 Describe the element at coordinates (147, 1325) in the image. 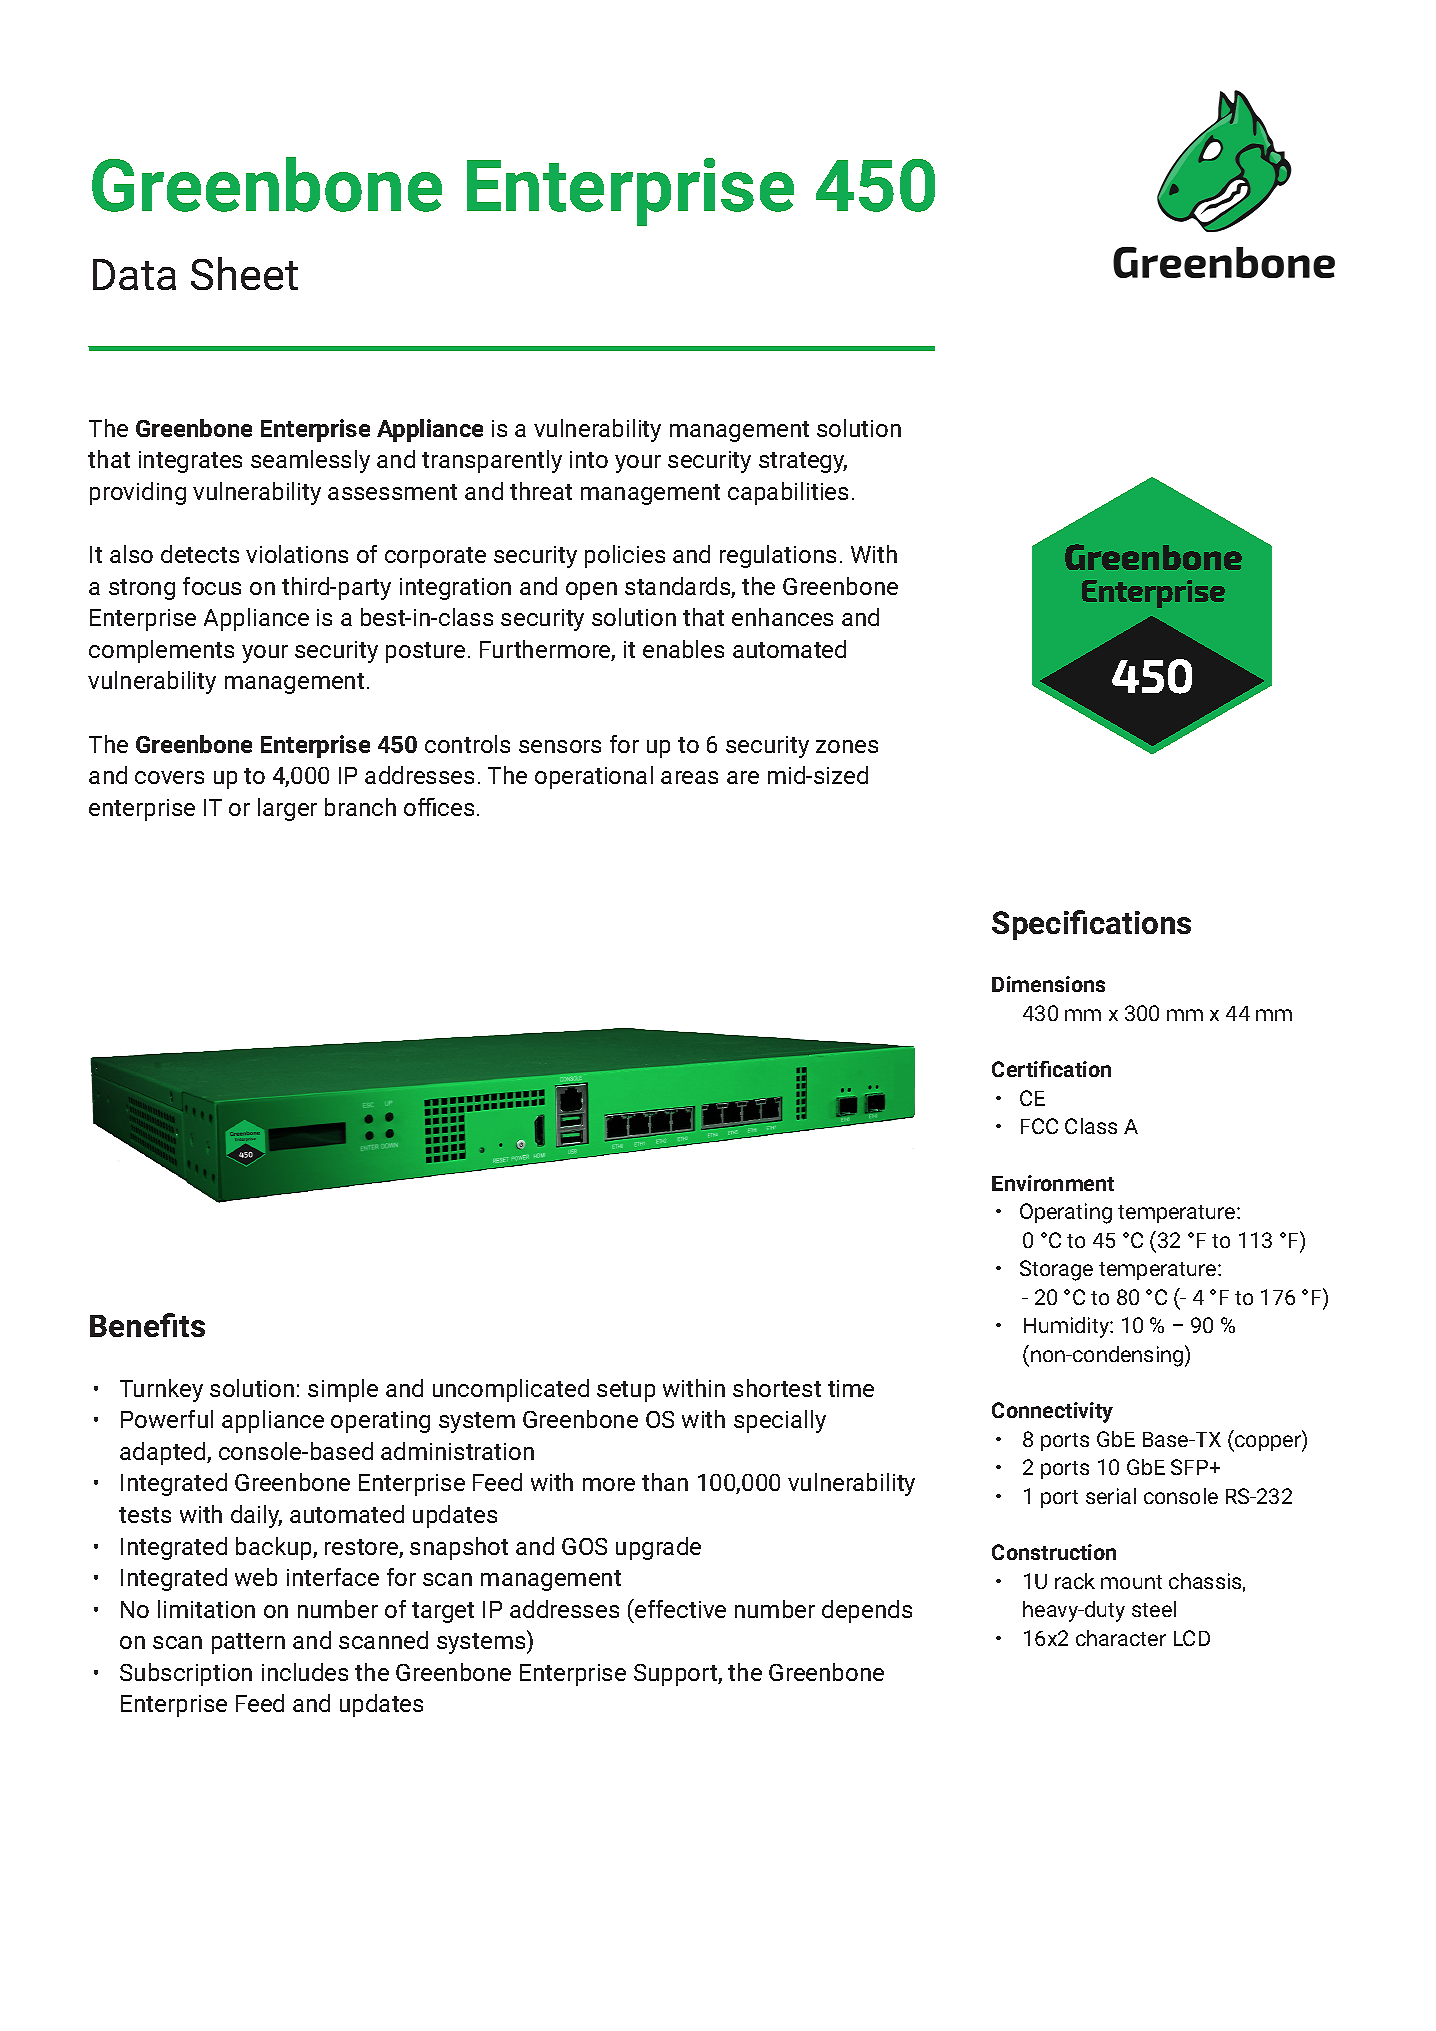

I see `Benefits` at that location.
